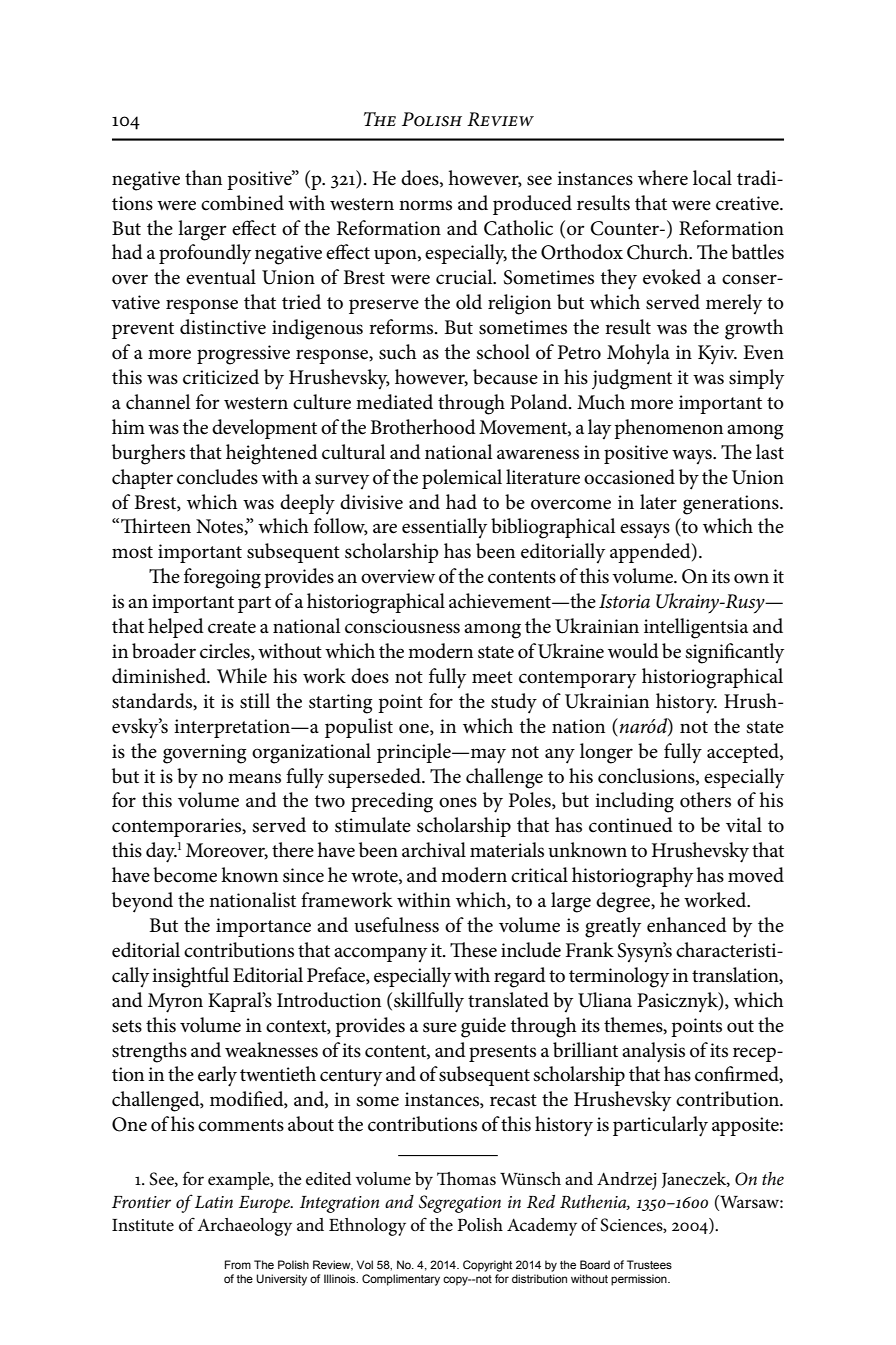 The width and height of the screenshot is (896, 1345). What do you see at coordinates (217, 477) in the screenshot?
I see `concludes` at bounding box center [217, 477].
